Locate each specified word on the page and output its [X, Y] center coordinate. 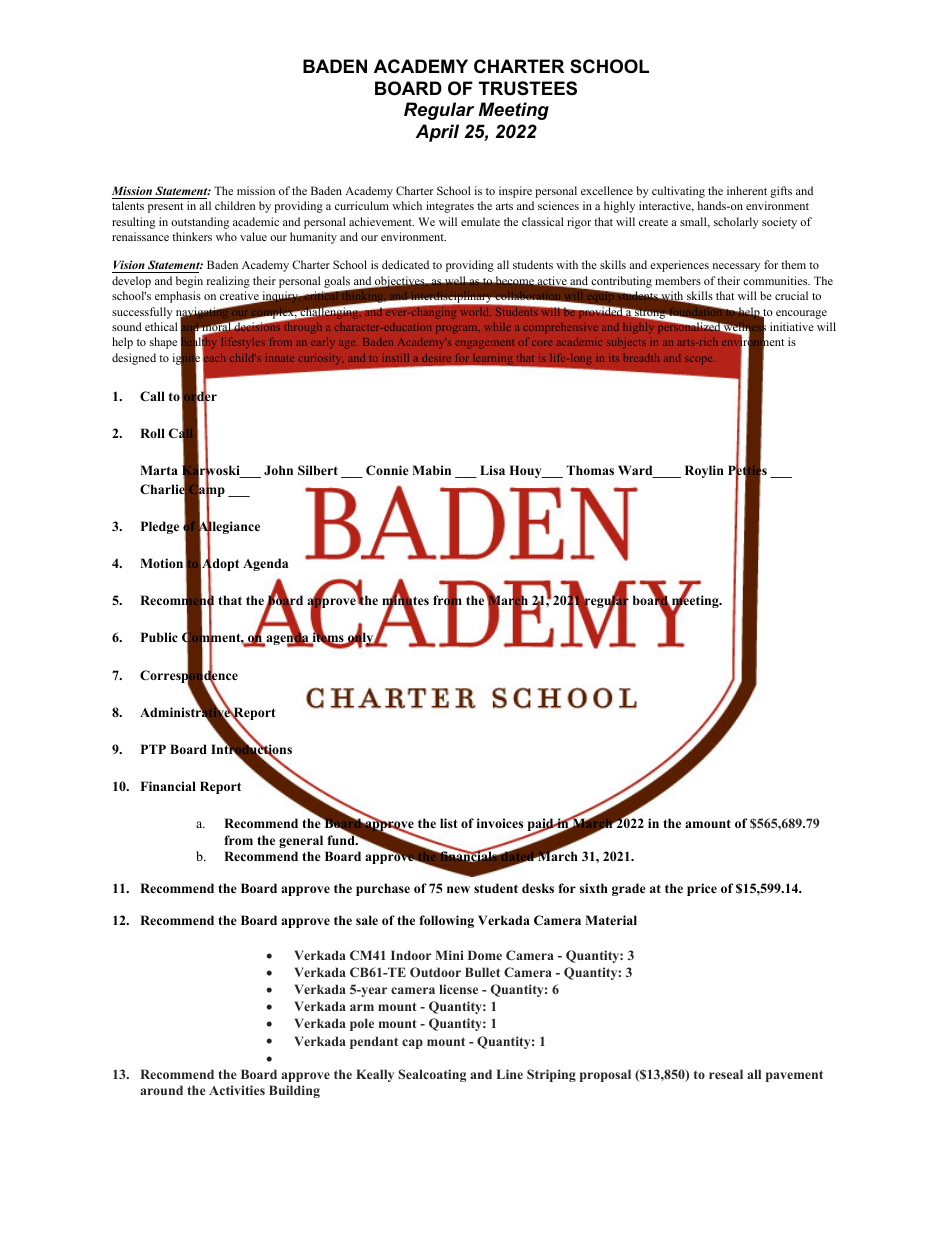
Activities [237, 1090]
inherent [747, 190]
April [437, 133]
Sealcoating [432, 1075]
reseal [726, 1074]
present [165, 208]
